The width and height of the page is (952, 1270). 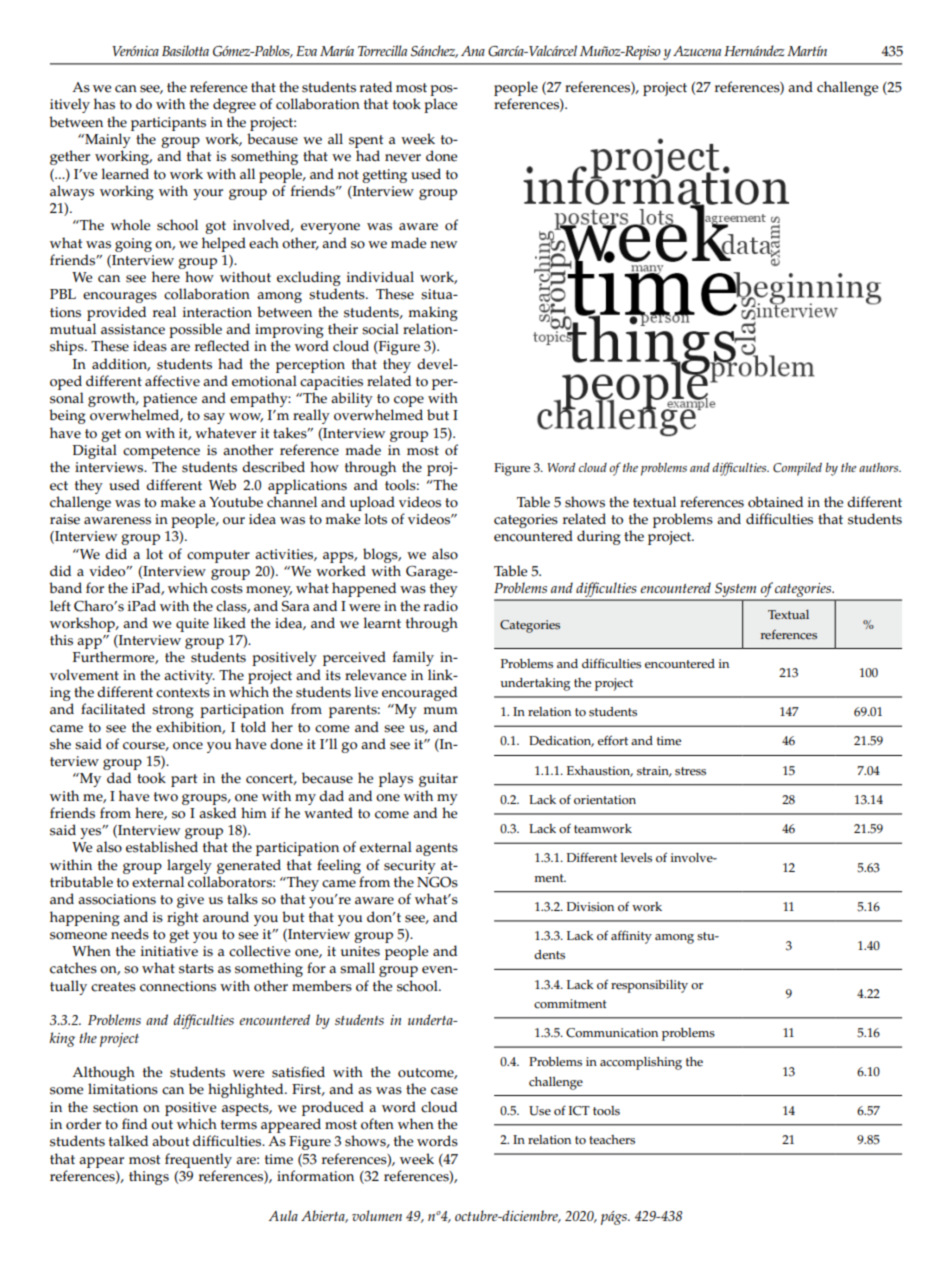 I want to click on radio, so click(x=441, y=606).
